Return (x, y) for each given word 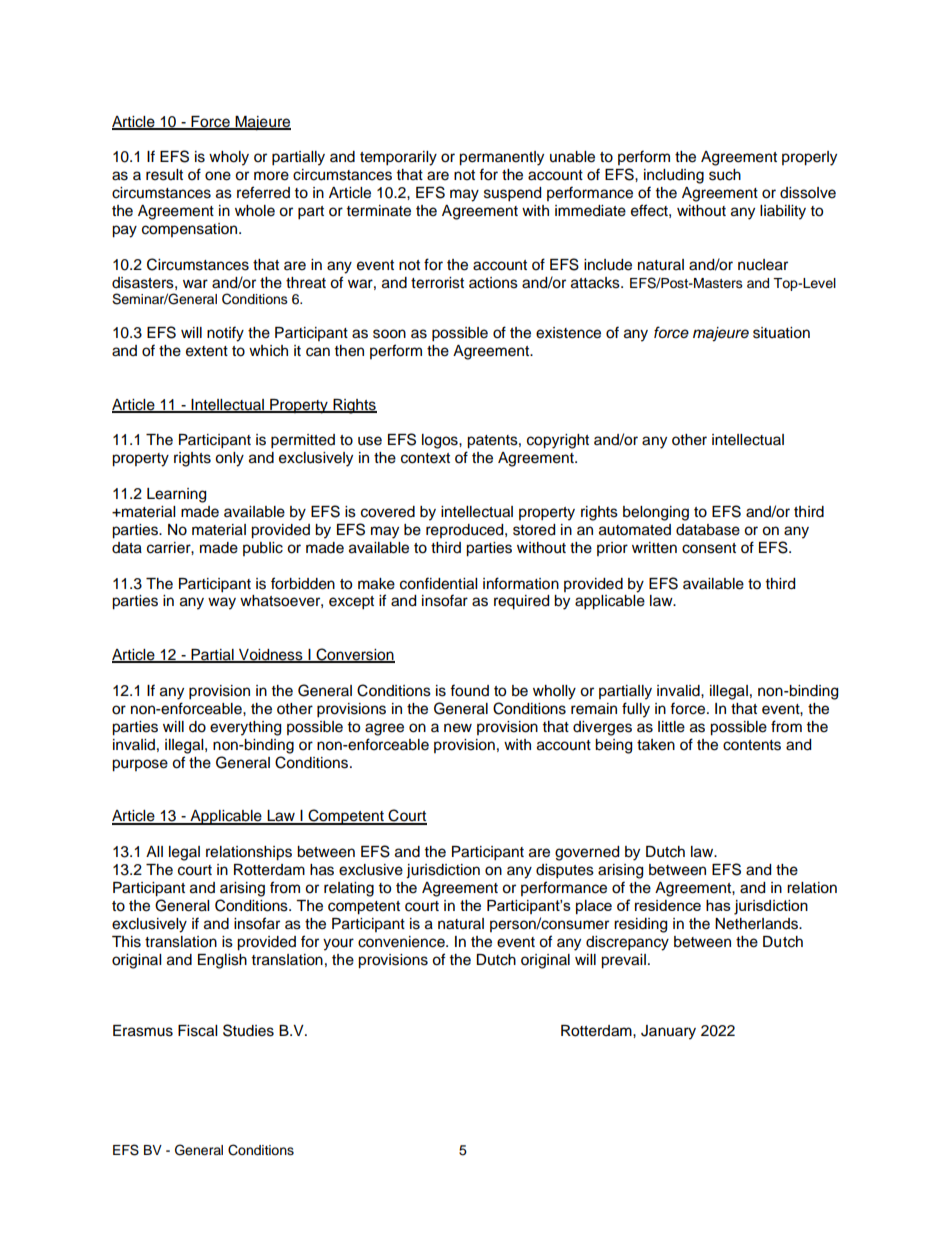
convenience (402, 942)
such (725, 175)
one (218, 176)
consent (709, 548)
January (668, 1032)
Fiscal (197, 1031)
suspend (512, 194)
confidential (438, 583)
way (222, 603)
